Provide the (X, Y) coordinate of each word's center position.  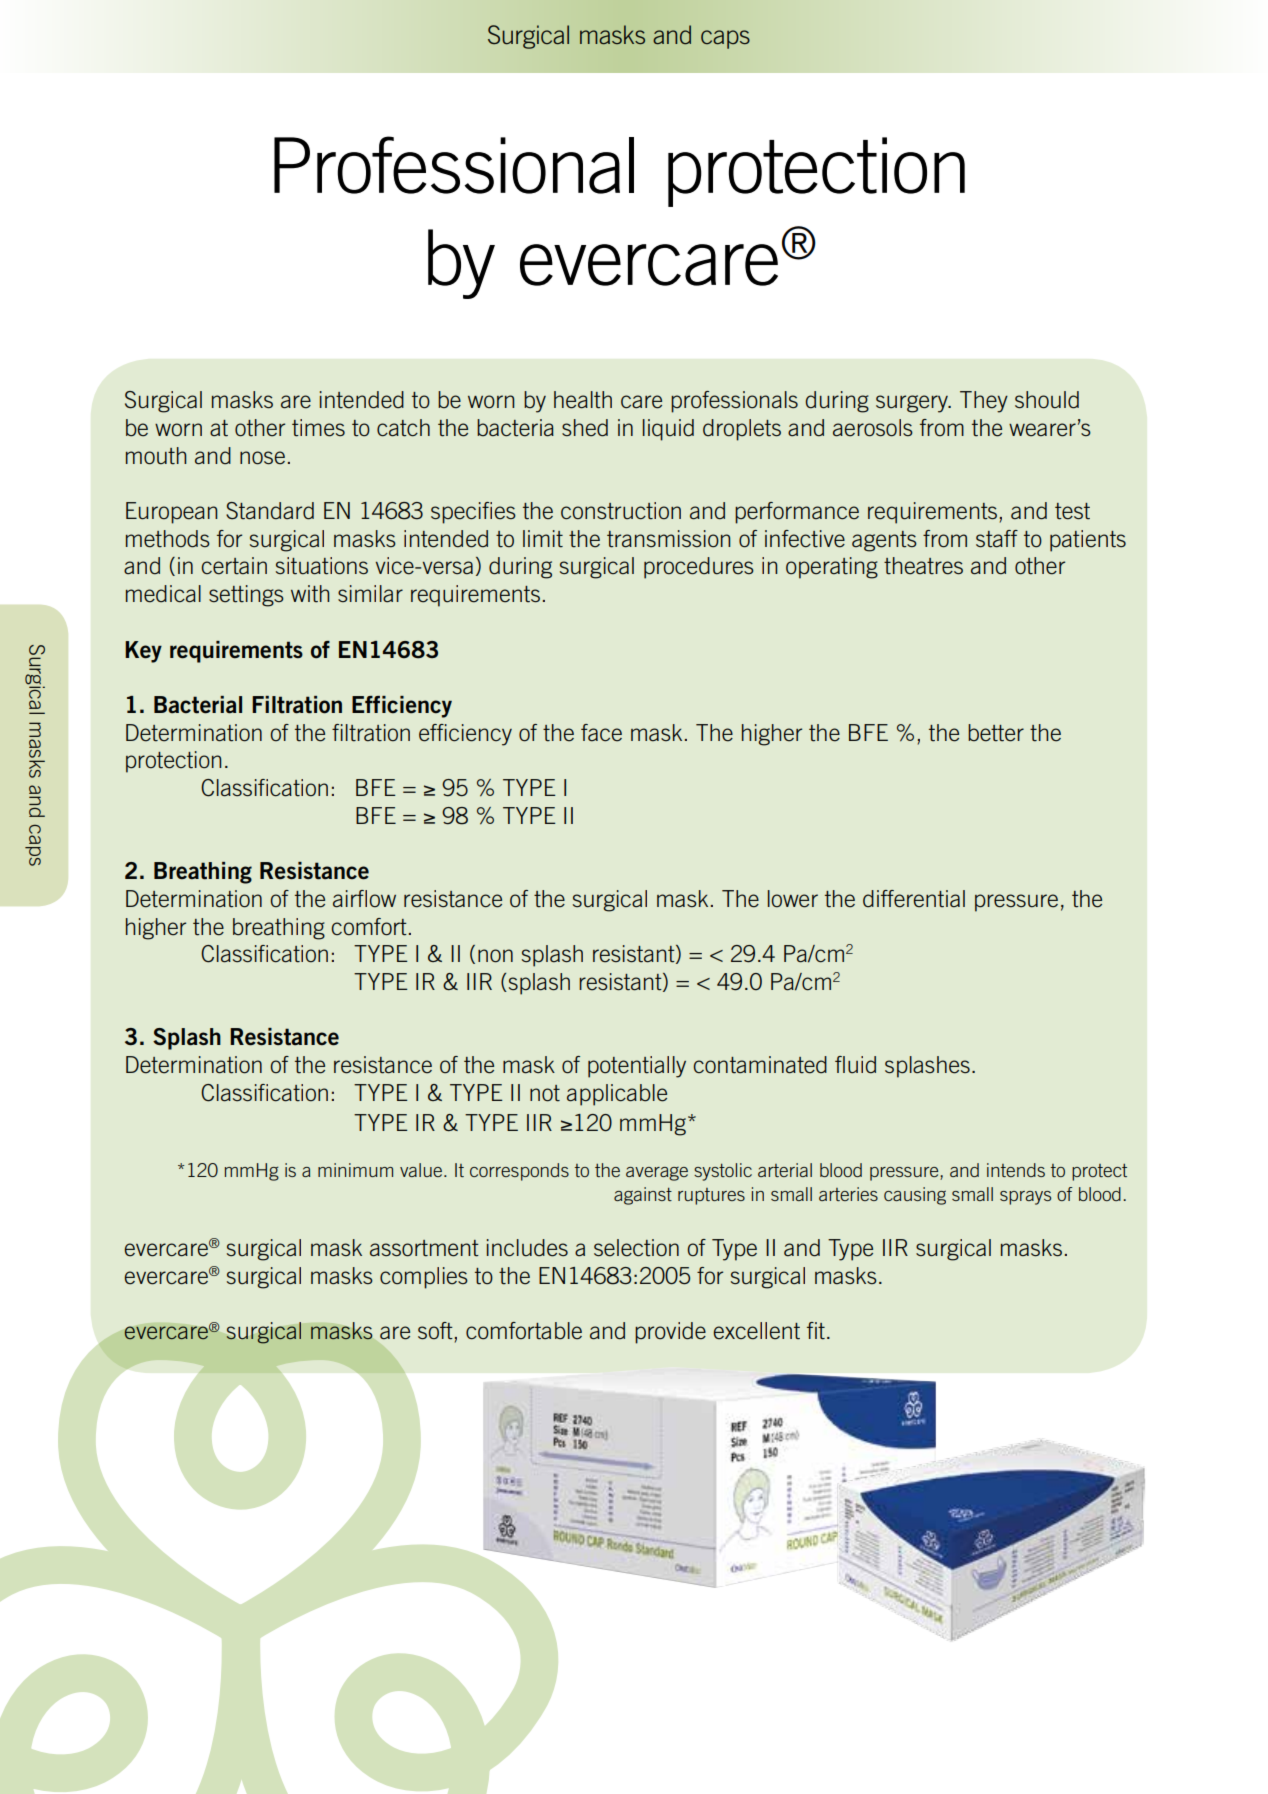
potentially (637, 1067)
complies (424, 1278)
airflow (364, 899)
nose (262, 458)
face (601, 733)
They (984, 402)
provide (670, 1333)
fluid (855, 1065)
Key (143, 652)
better (996, 733)
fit (816, 1331)
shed (585, 428)
